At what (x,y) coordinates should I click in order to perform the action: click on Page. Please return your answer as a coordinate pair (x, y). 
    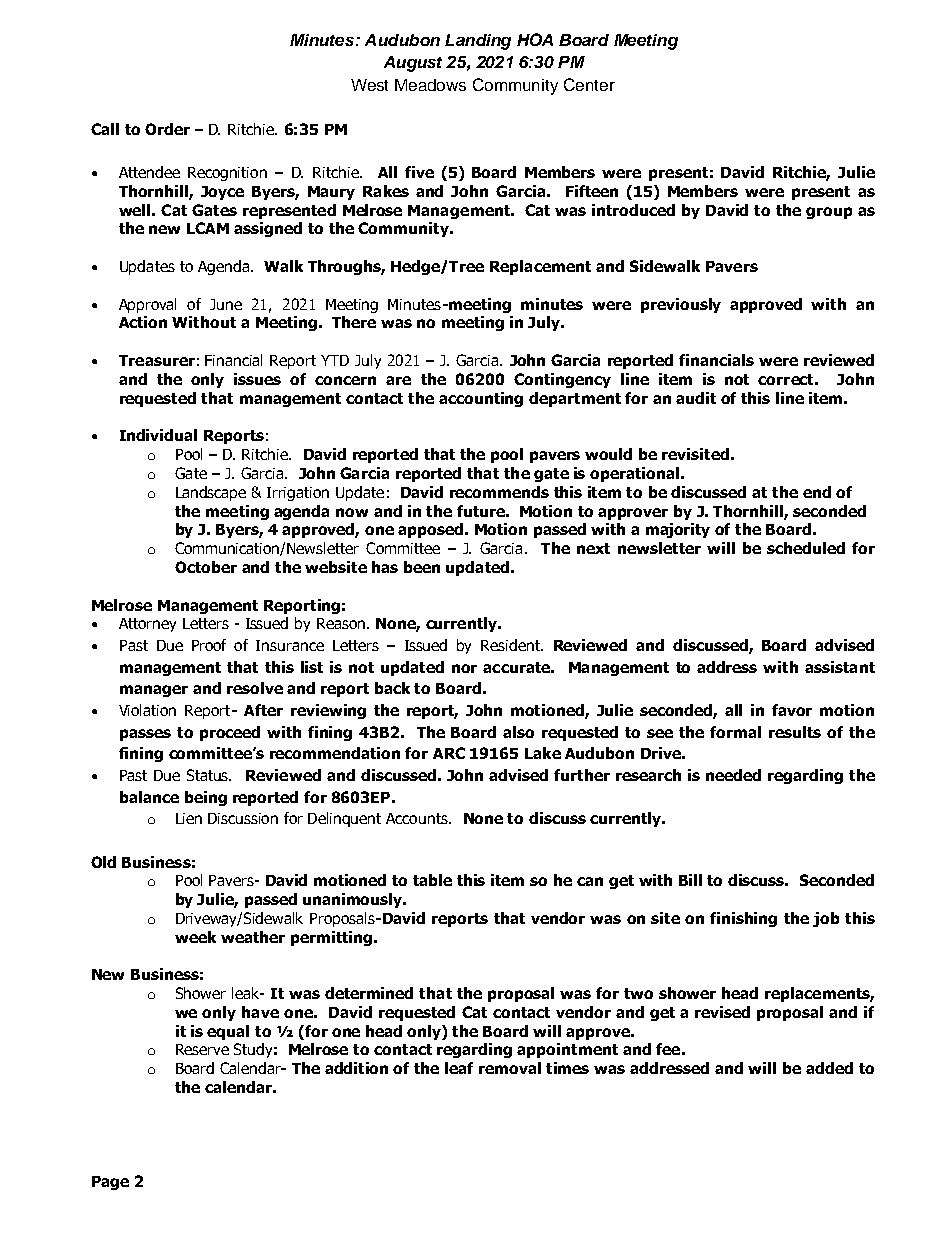
    Looking at the image, I should click on (110, 1183).
